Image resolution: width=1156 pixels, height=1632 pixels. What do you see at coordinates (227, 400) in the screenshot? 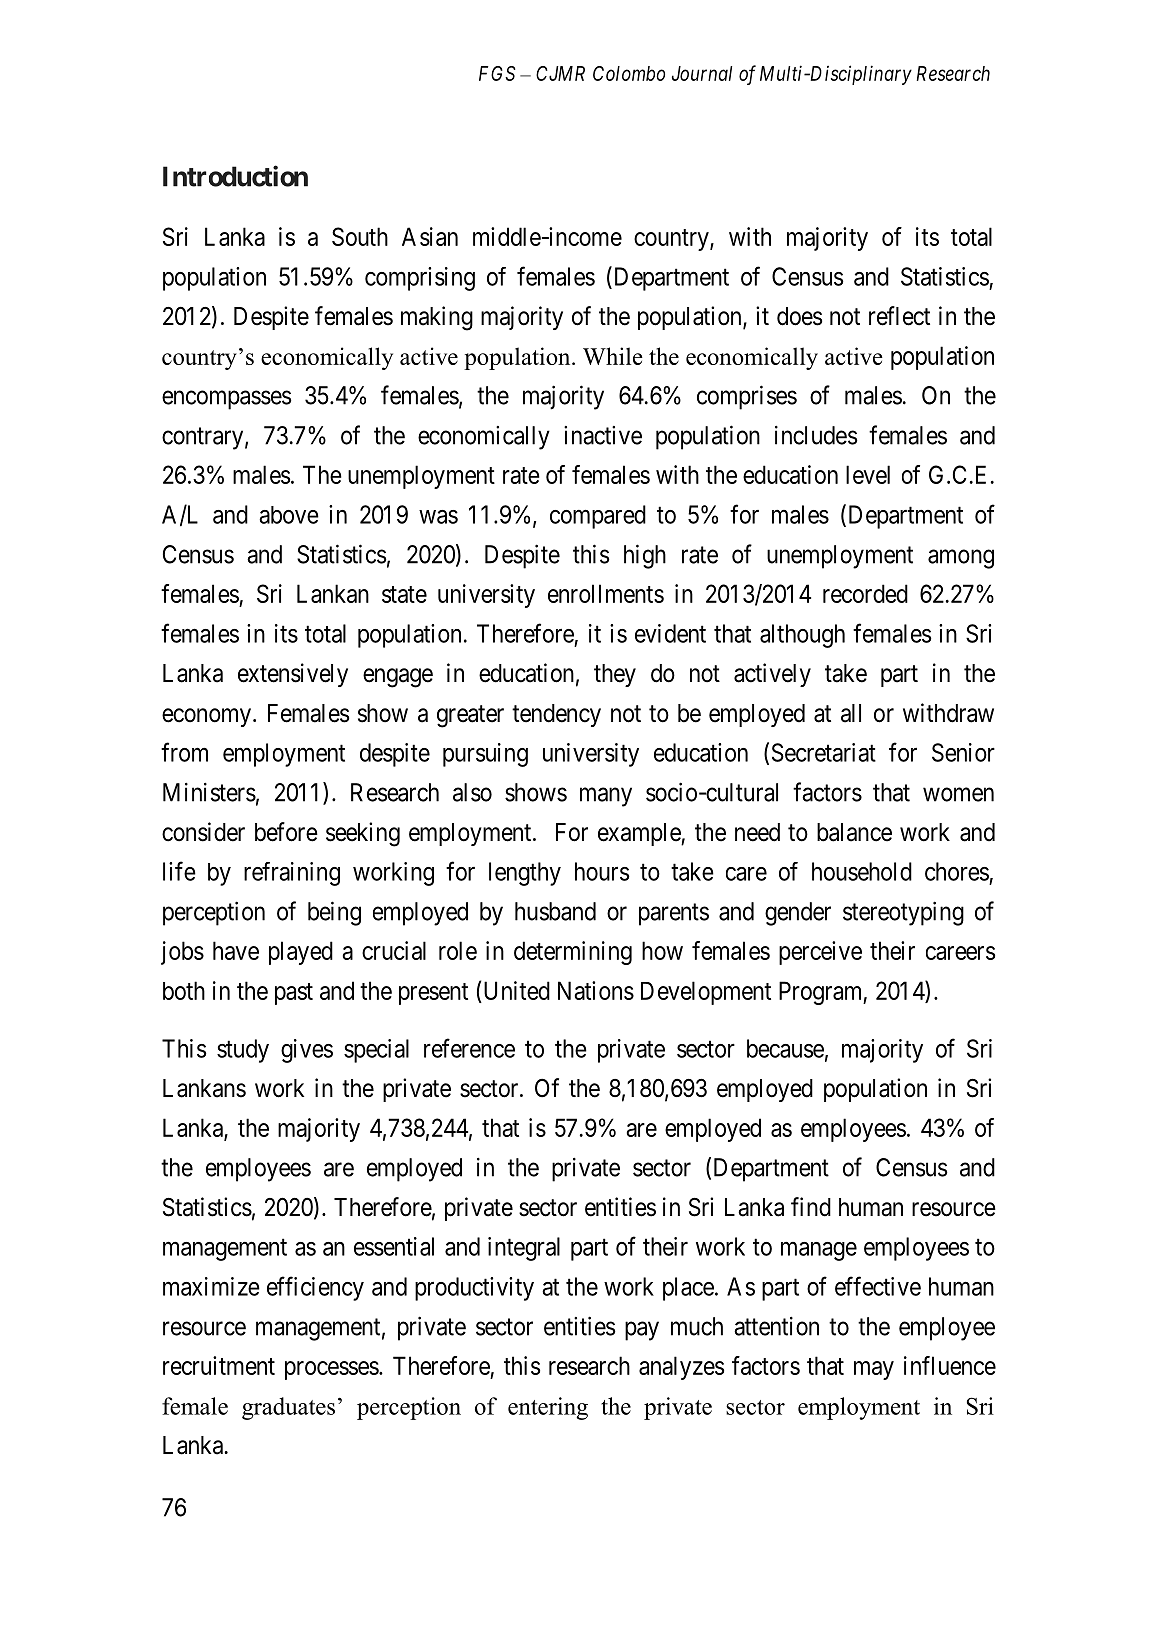
I see `encompasses` at bounding box center [227, 400].
